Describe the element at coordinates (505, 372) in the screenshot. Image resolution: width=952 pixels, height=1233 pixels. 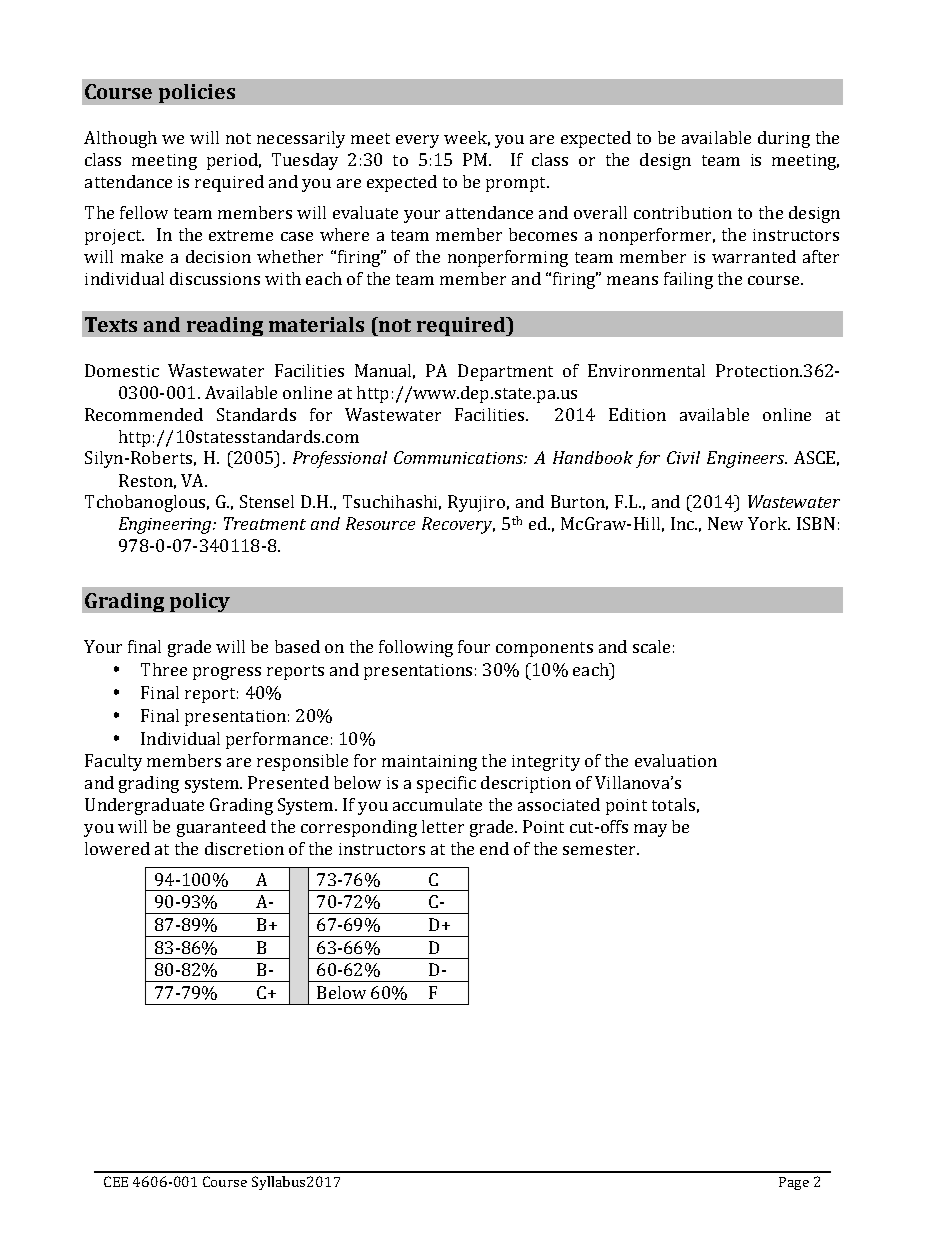
I see `Department` at that location.
